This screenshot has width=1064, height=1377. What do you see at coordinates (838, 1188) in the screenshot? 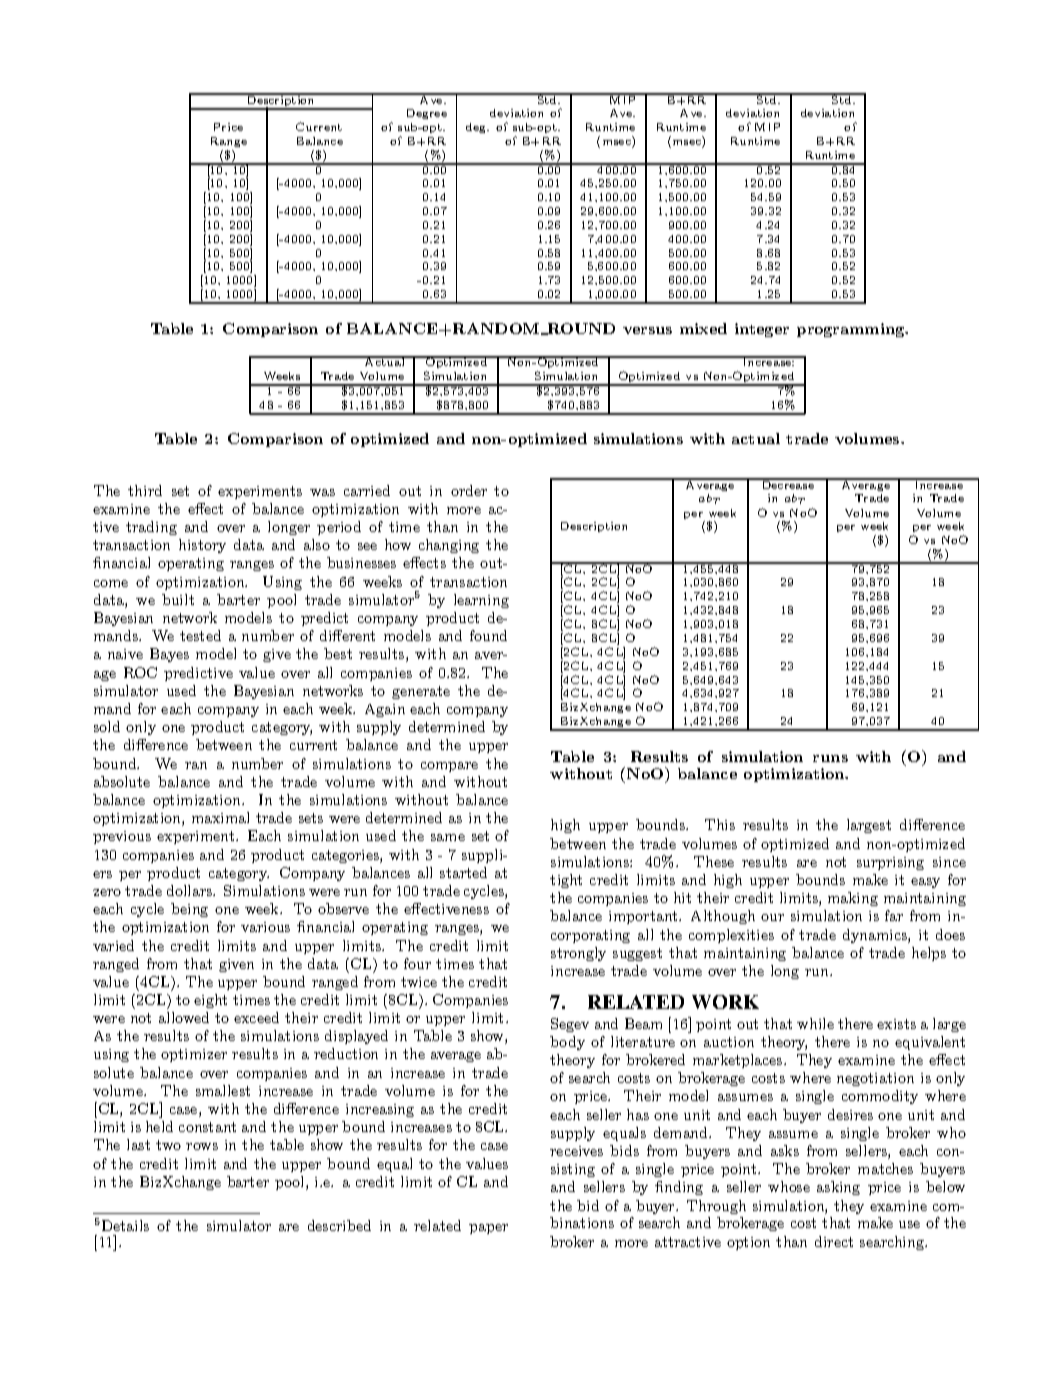
I see `asking` at bounding box center [838, 1188].
